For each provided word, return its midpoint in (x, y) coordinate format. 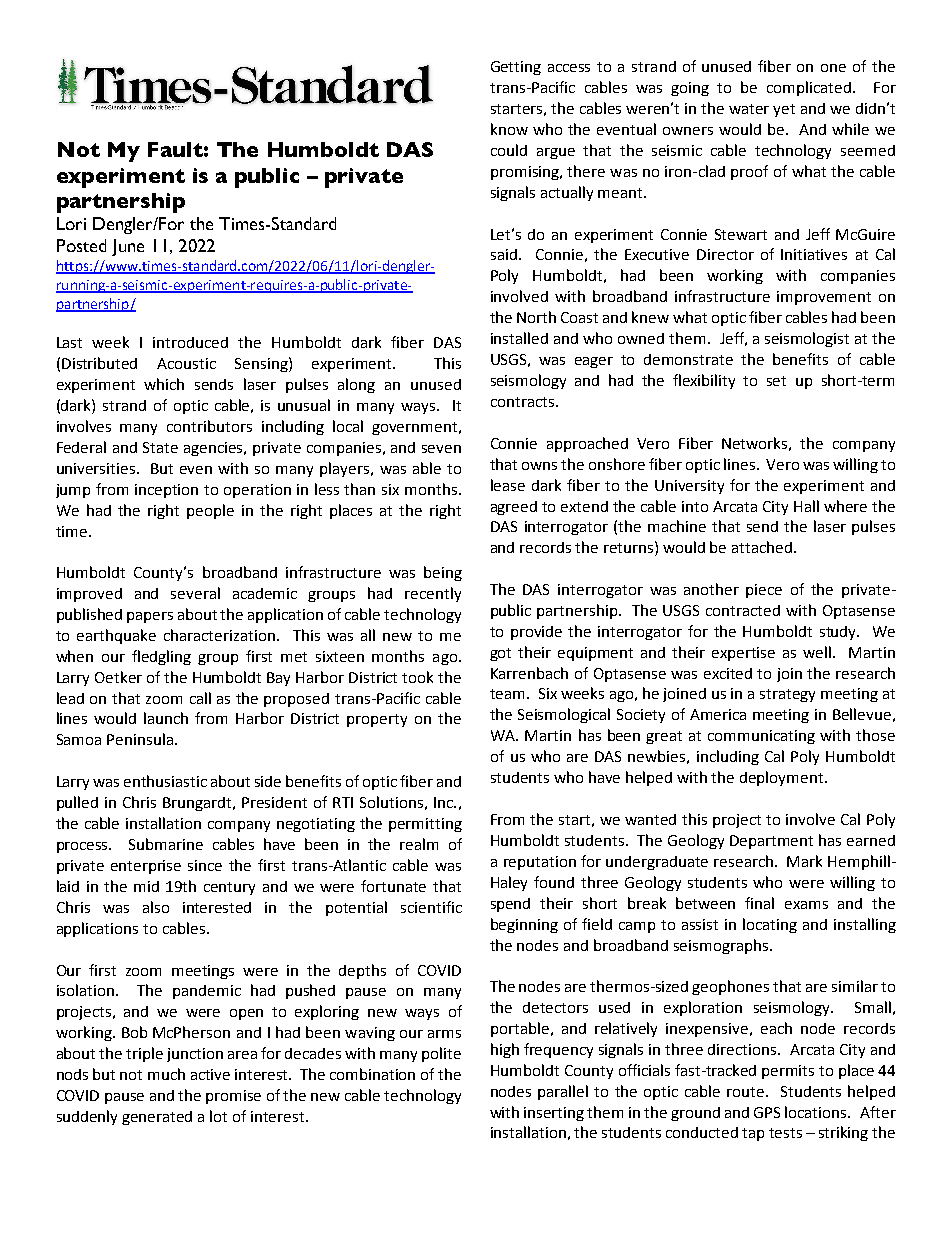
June (128, 247)
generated (157, 1118)
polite (441, 1054)
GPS (767, 1112)
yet (784, 110)
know (509, 129)
